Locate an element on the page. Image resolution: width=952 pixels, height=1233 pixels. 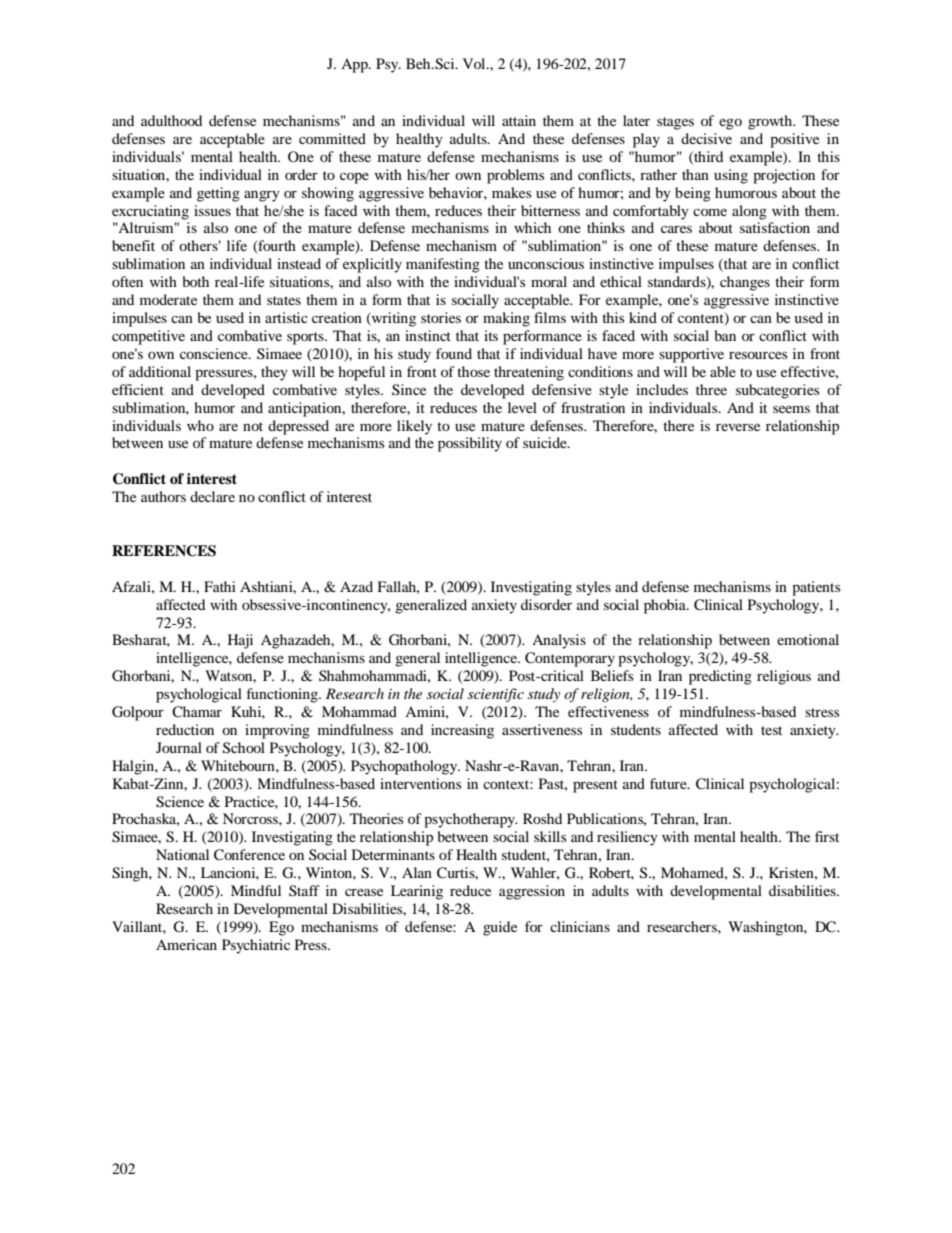
growth is located at coordinates (771, 122).
